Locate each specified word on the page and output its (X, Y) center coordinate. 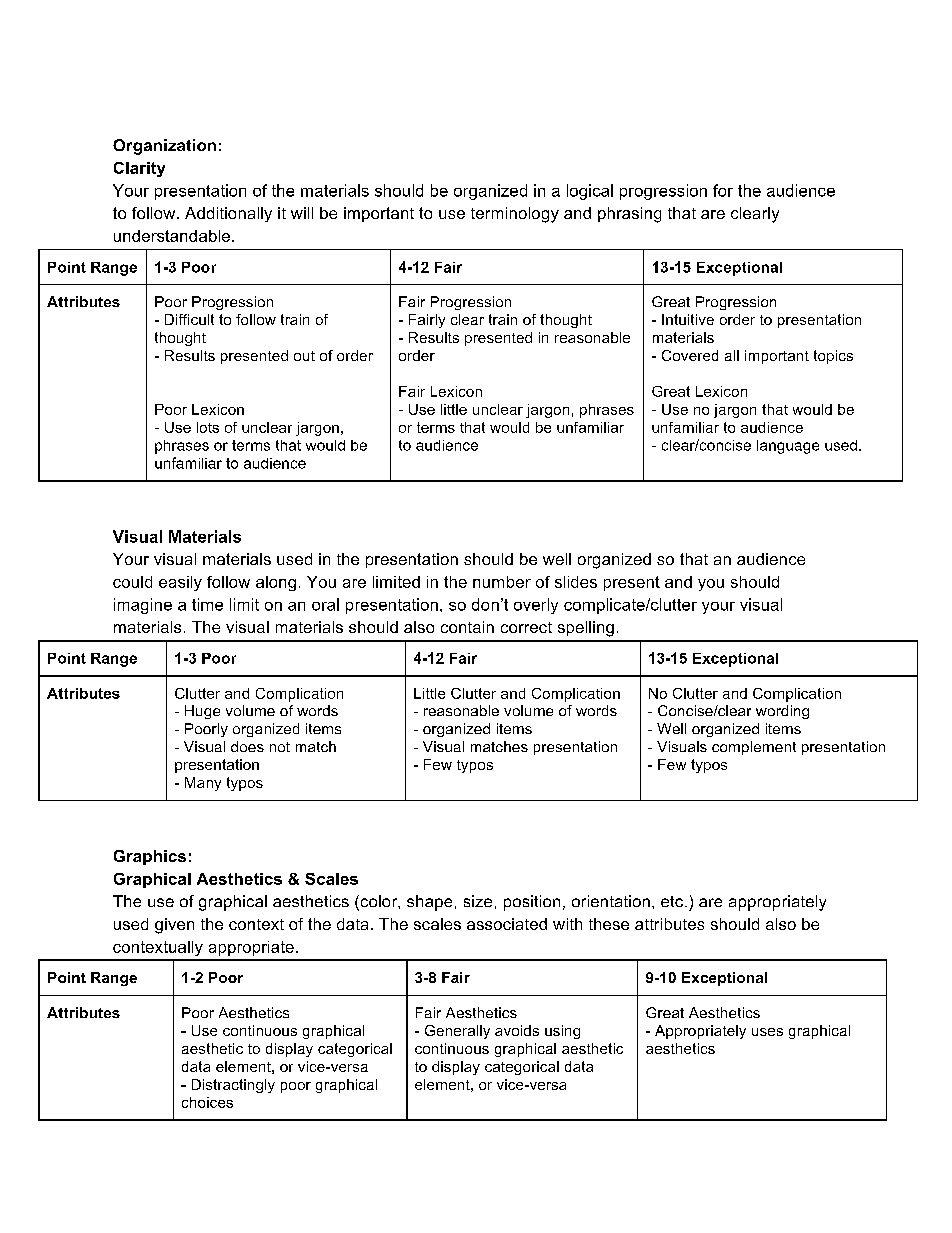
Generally (457, 1032)
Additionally (228, 214)
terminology (515, 215)
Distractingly (233, 1086)
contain (467, 627)
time (207, 604)
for (723, 190)
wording (782, 712)
